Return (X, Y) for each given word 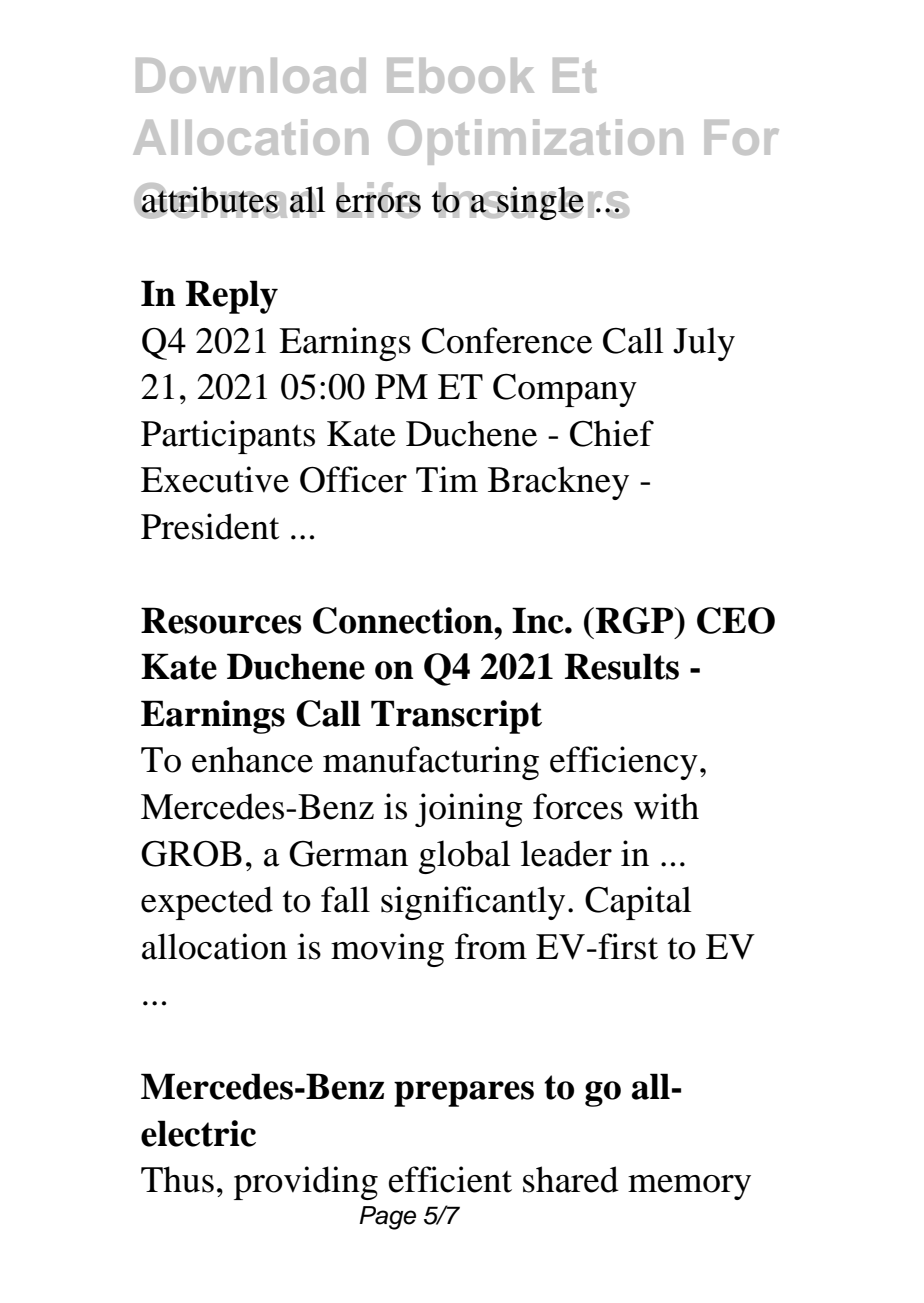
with (666, 806)
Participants (228, 437)
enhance (252, 759)
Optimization (535, 142)
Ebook (460, 75)
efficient (450, 1179)
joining (469, 810)
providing (306, 1183)
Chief (612, 433)
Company (565, 390)
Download (251, 75)
